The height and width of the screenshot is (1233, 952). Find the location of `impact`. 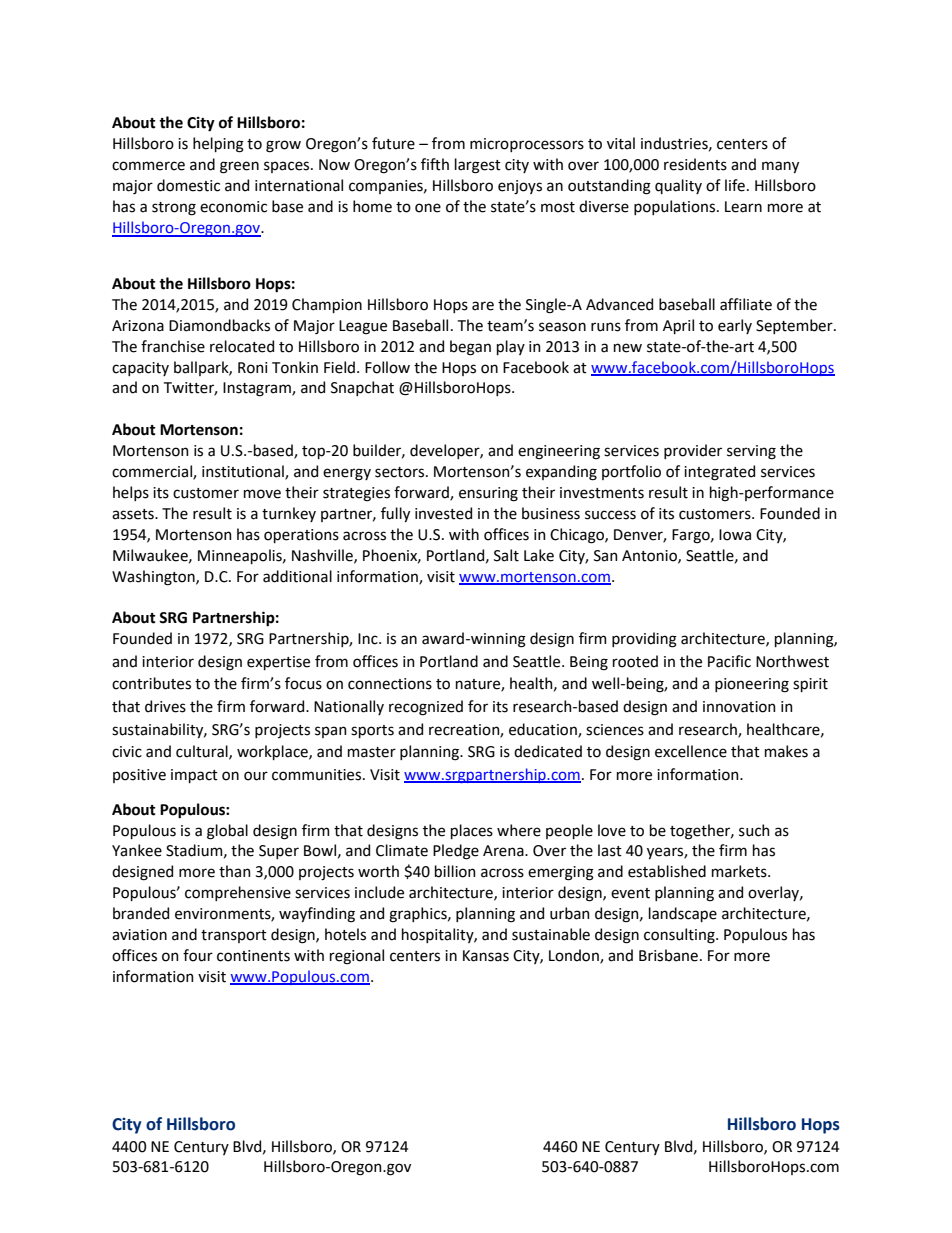

impact is located at coordinates (194, 776).
